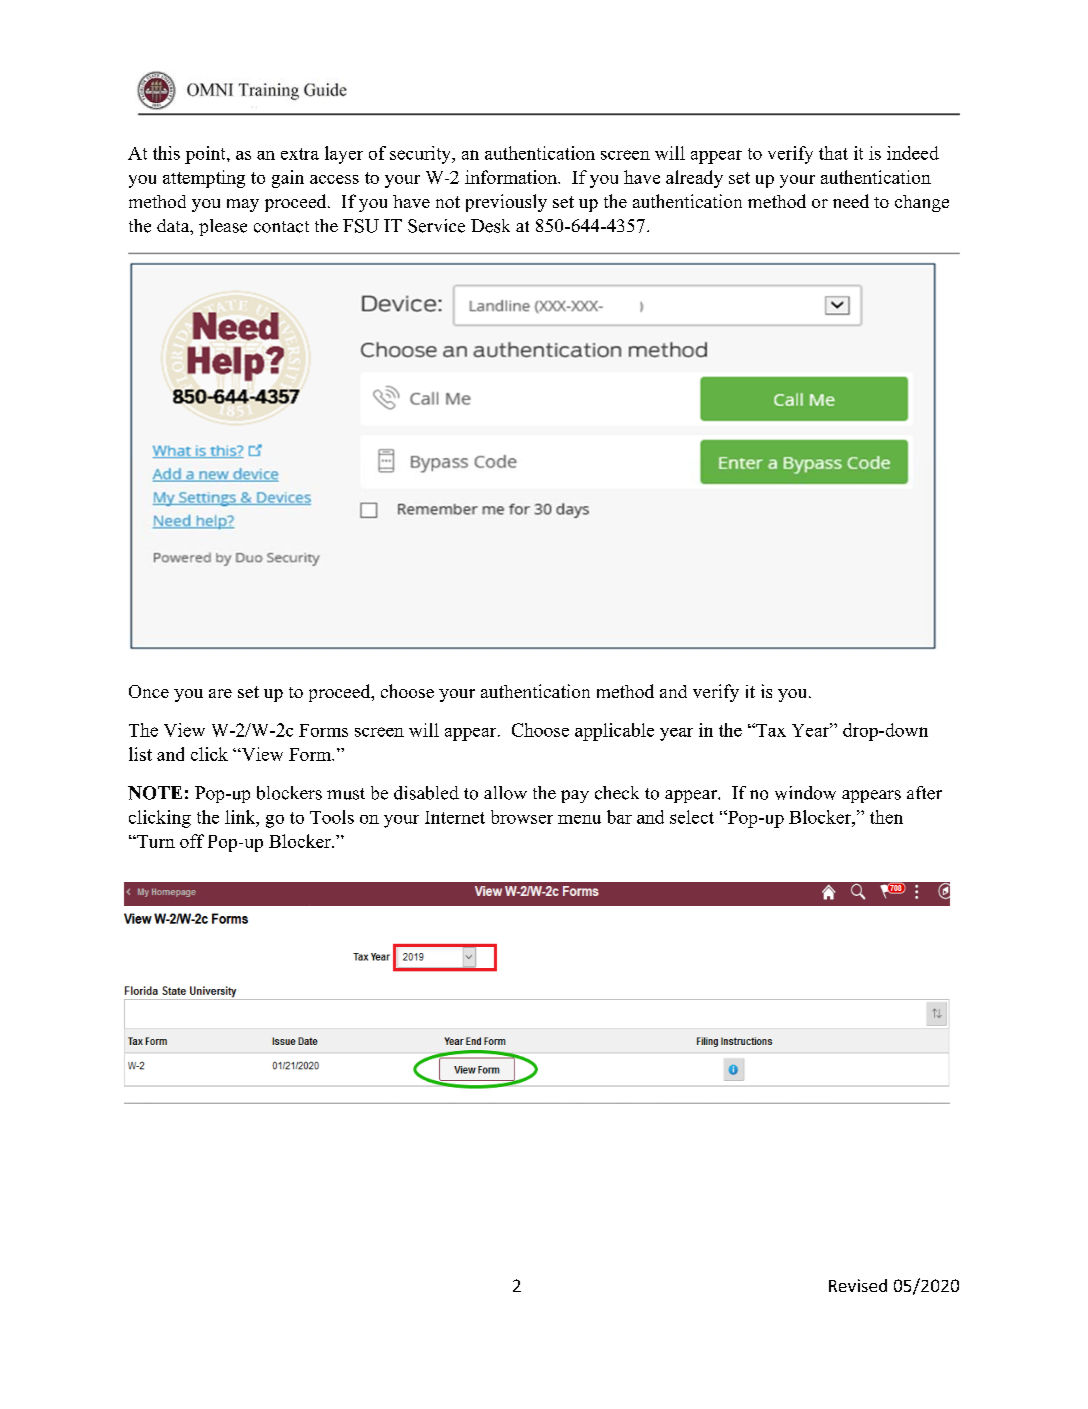  I want to click on off, so click(192, 841).
